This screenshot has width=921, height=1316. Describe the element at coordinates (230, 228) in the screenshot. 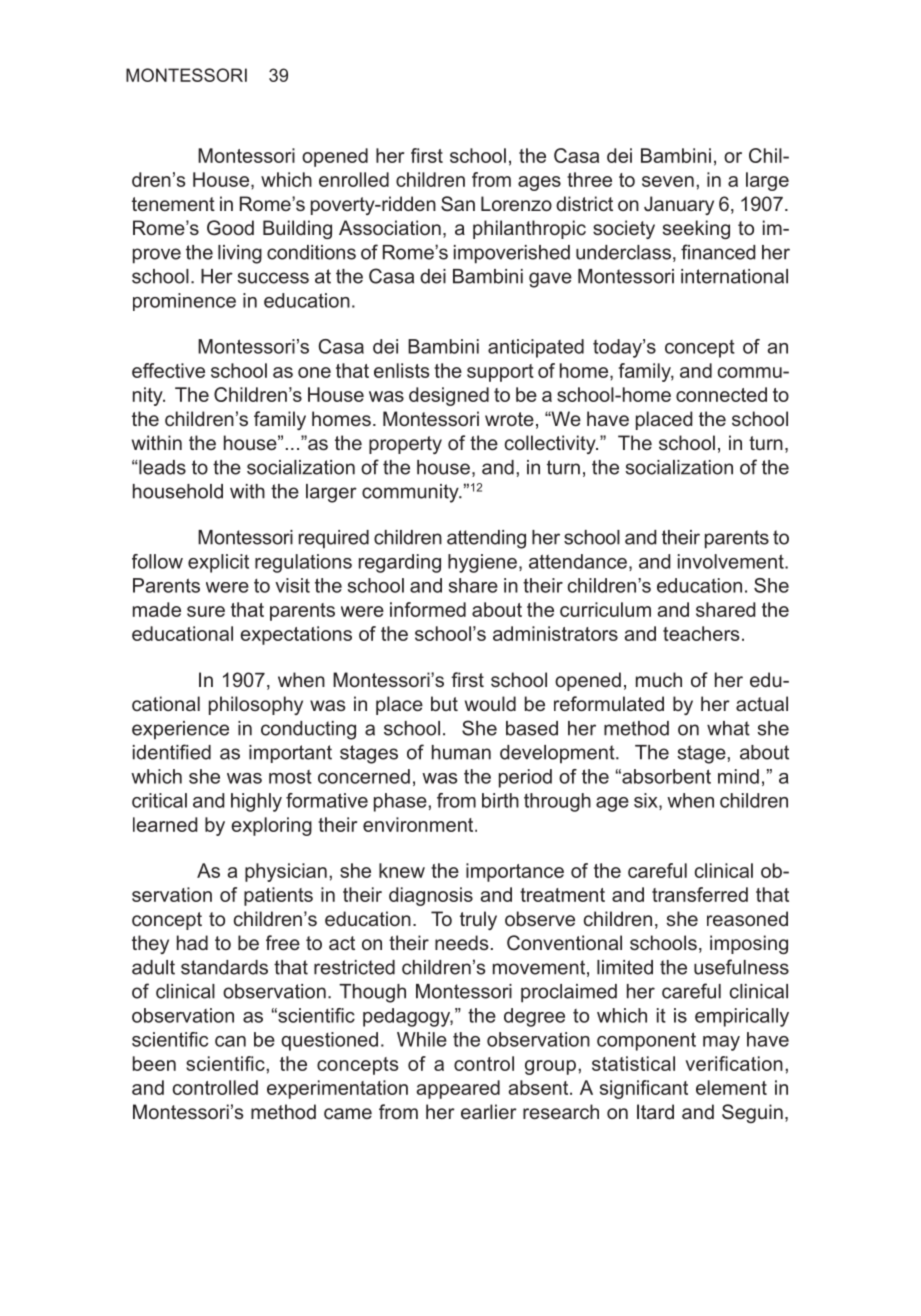

I see `Good` at that location.
